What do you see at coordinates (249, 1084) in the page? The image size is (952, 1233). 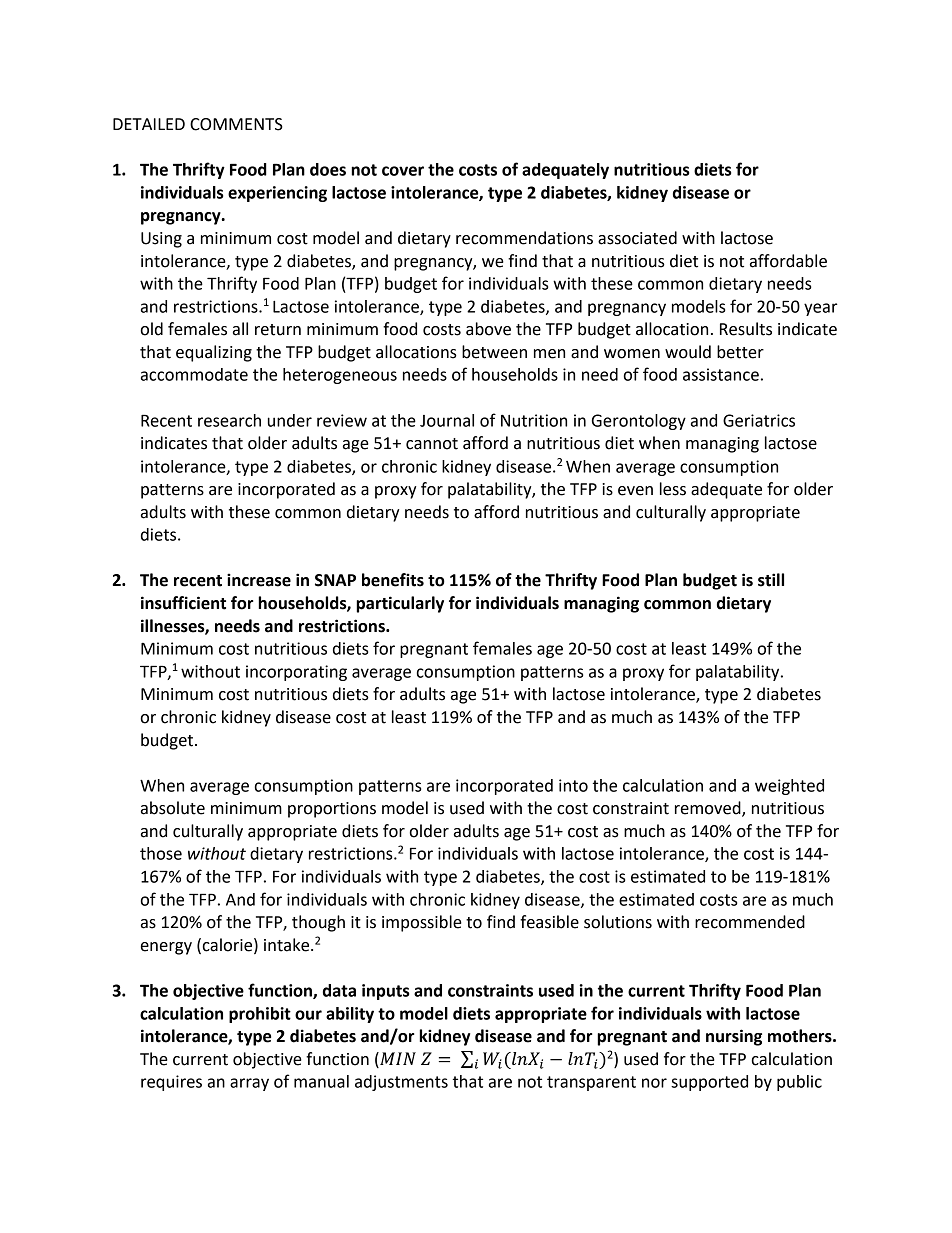 I see `array` at bounding box center [249, 1084].
